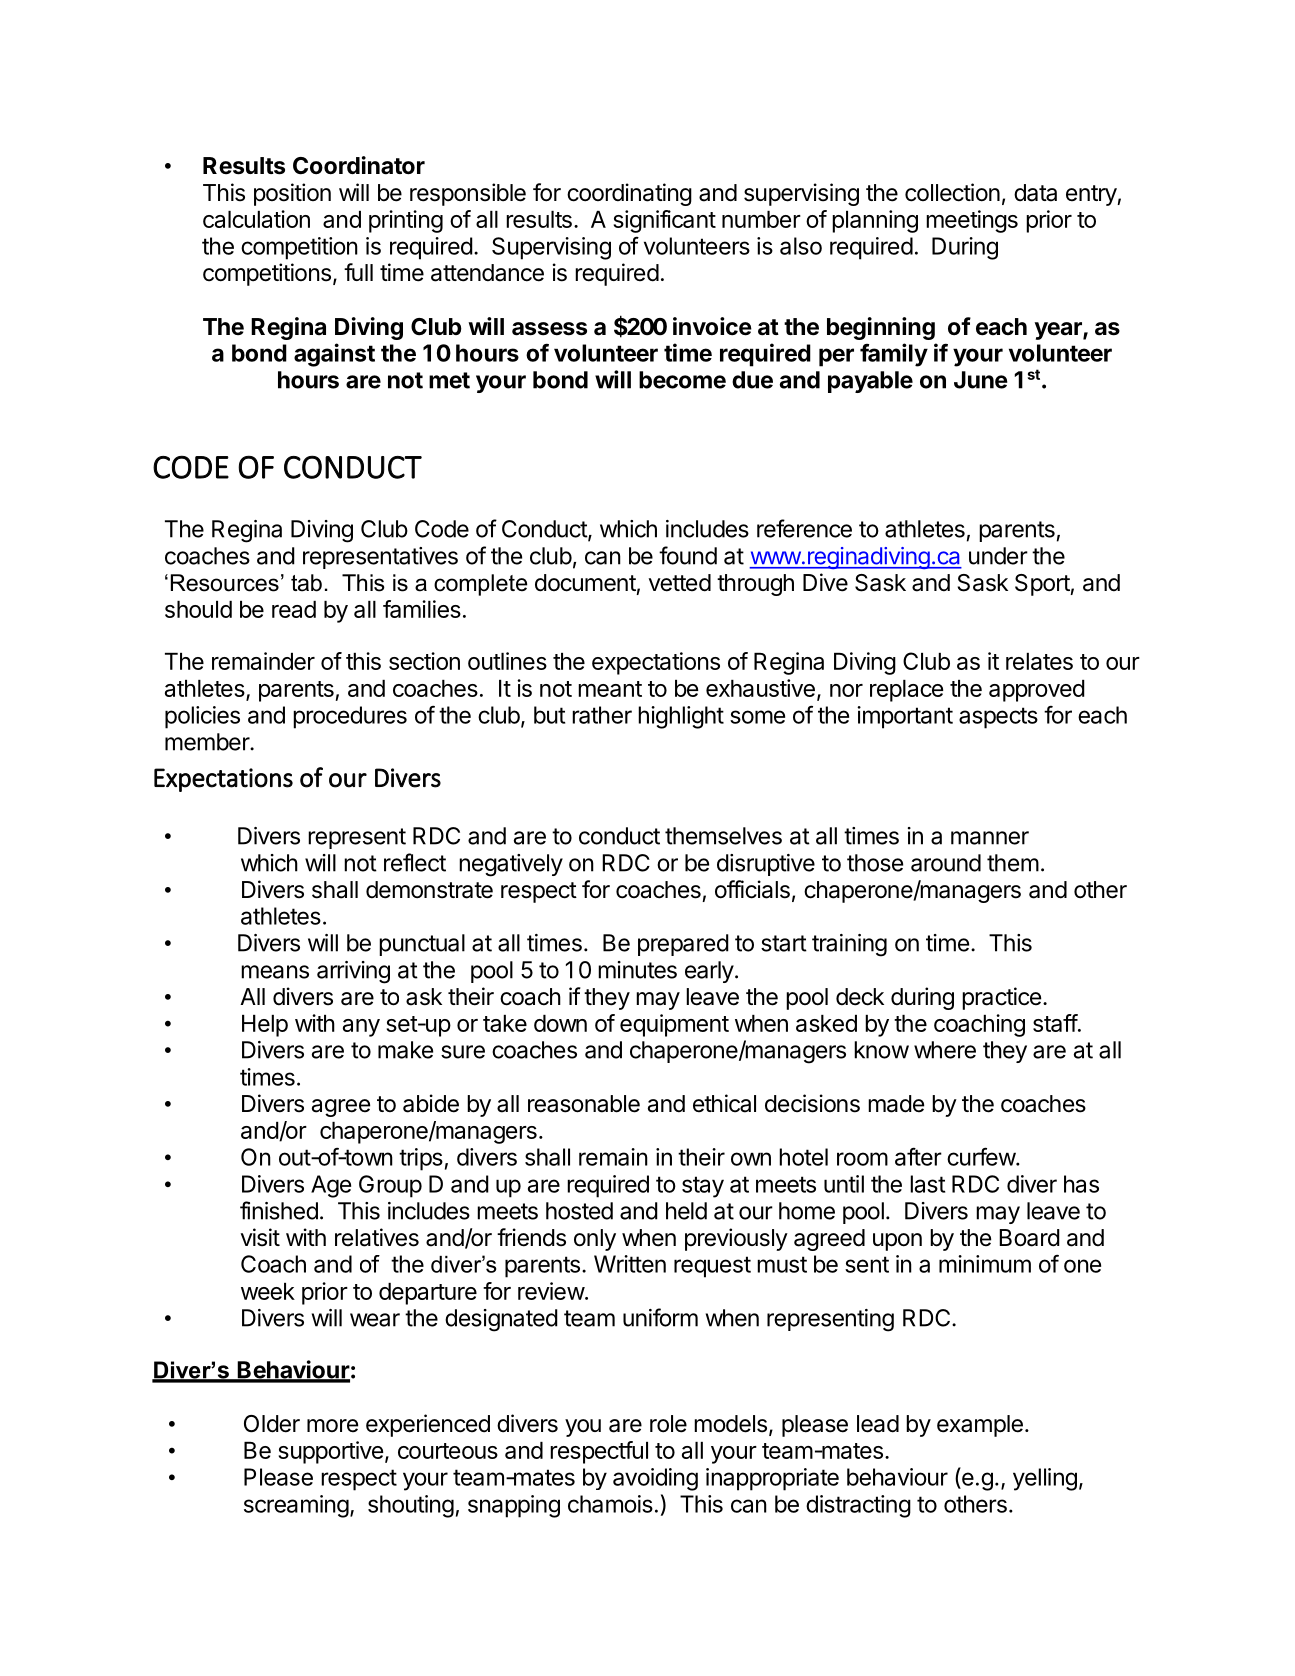 Image resolution: width=1295 pixels, height=1676 pixels. I want to click on supportive, so click(331, 1452).
